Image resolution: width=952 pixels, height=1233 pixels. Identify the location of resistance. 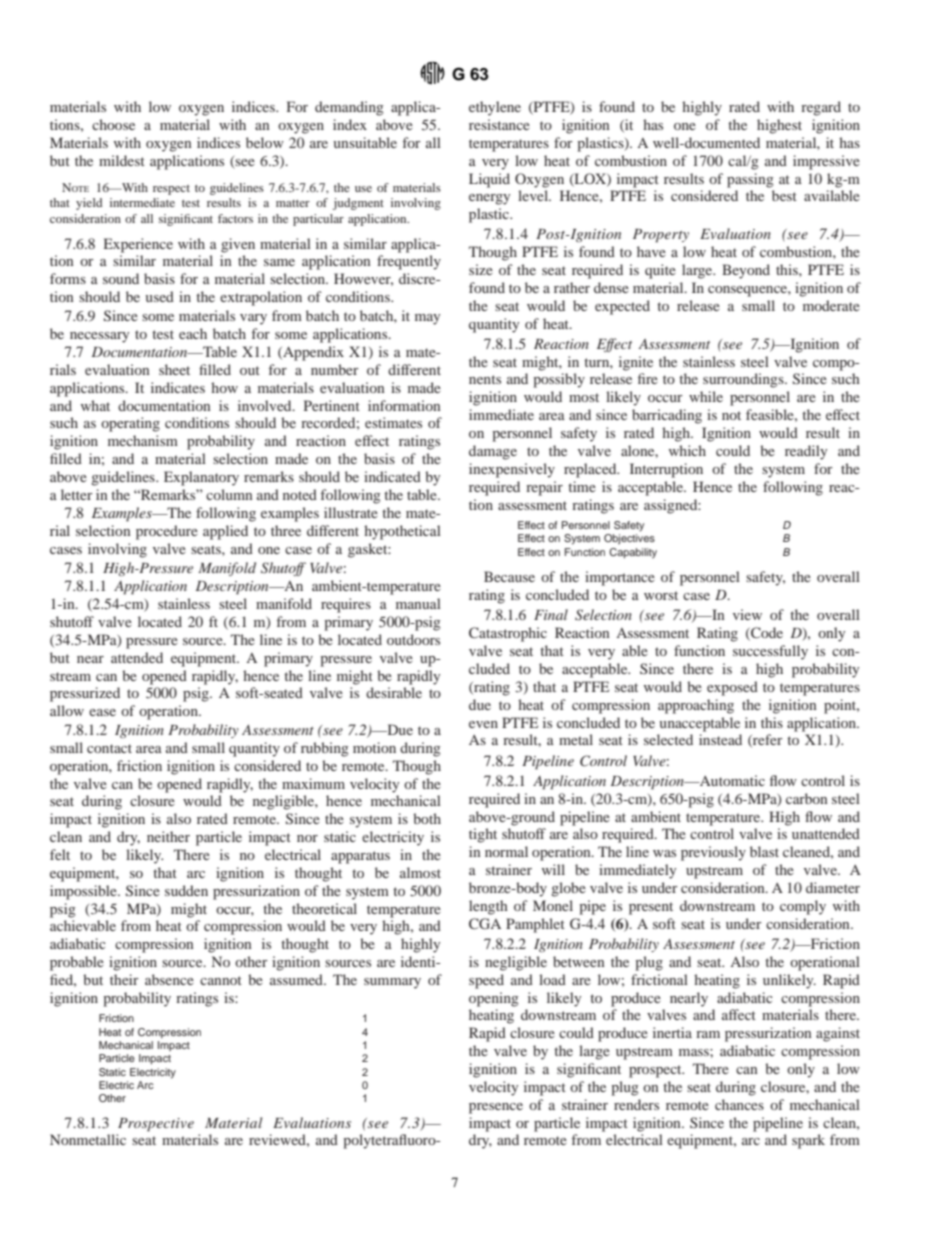
(499, 124).
